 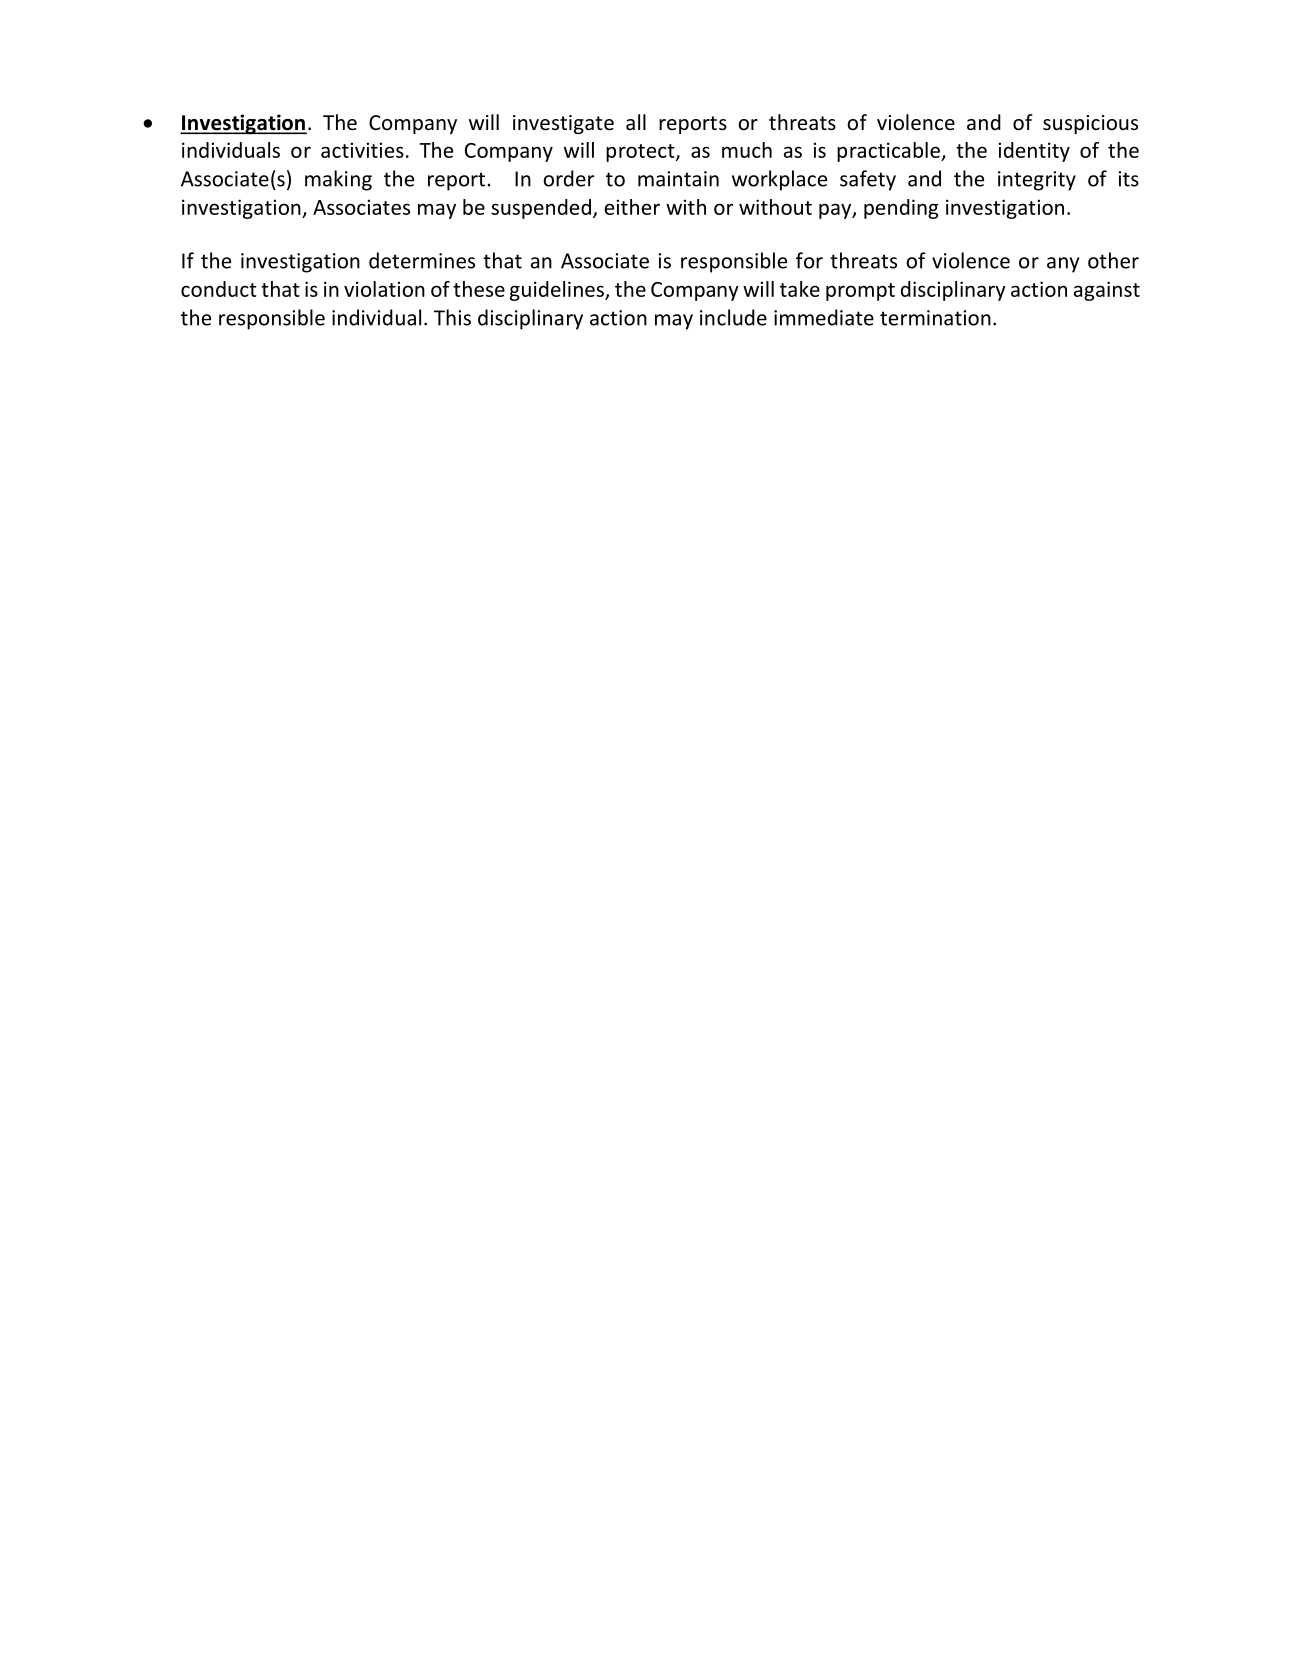 What do you see at coordinates (1037, 181) in the document?
I see `integrity` at bounding box center [1037, 181].
